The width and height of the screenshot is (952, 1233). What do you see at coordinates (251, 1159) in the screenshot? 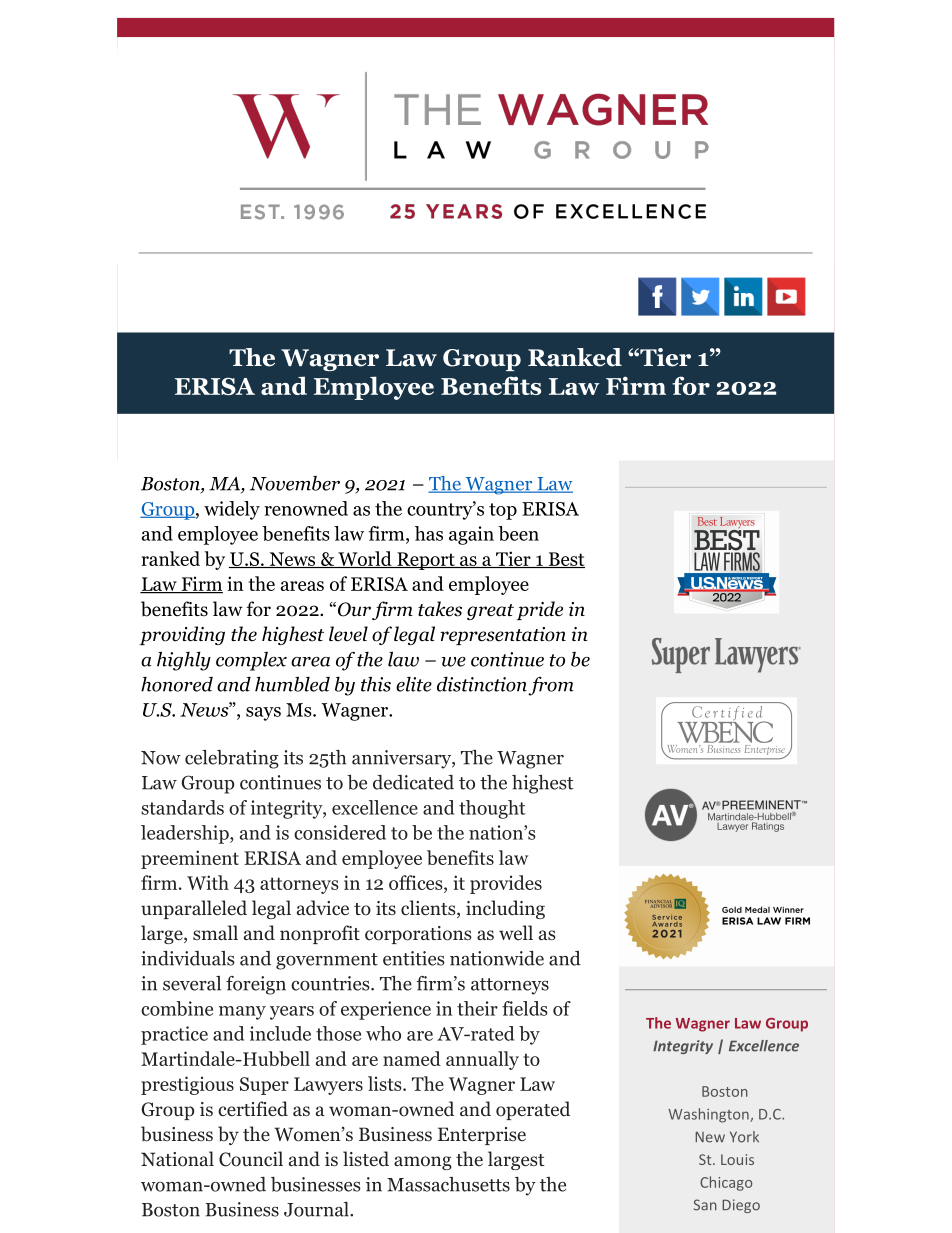
I see `Council` at bounding box center [251, 1159].
